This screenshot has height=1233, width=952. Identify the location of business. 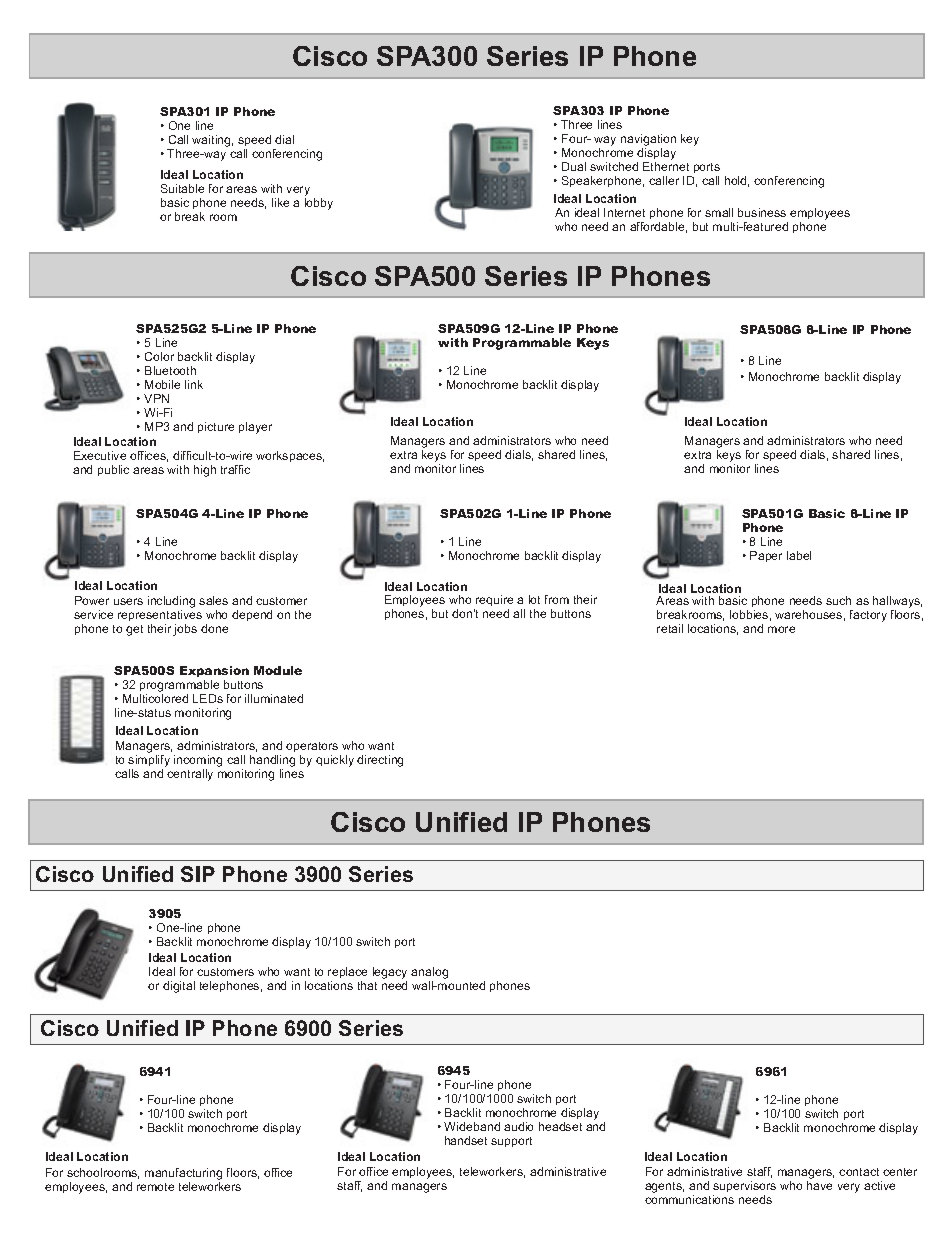
(762, 212).
